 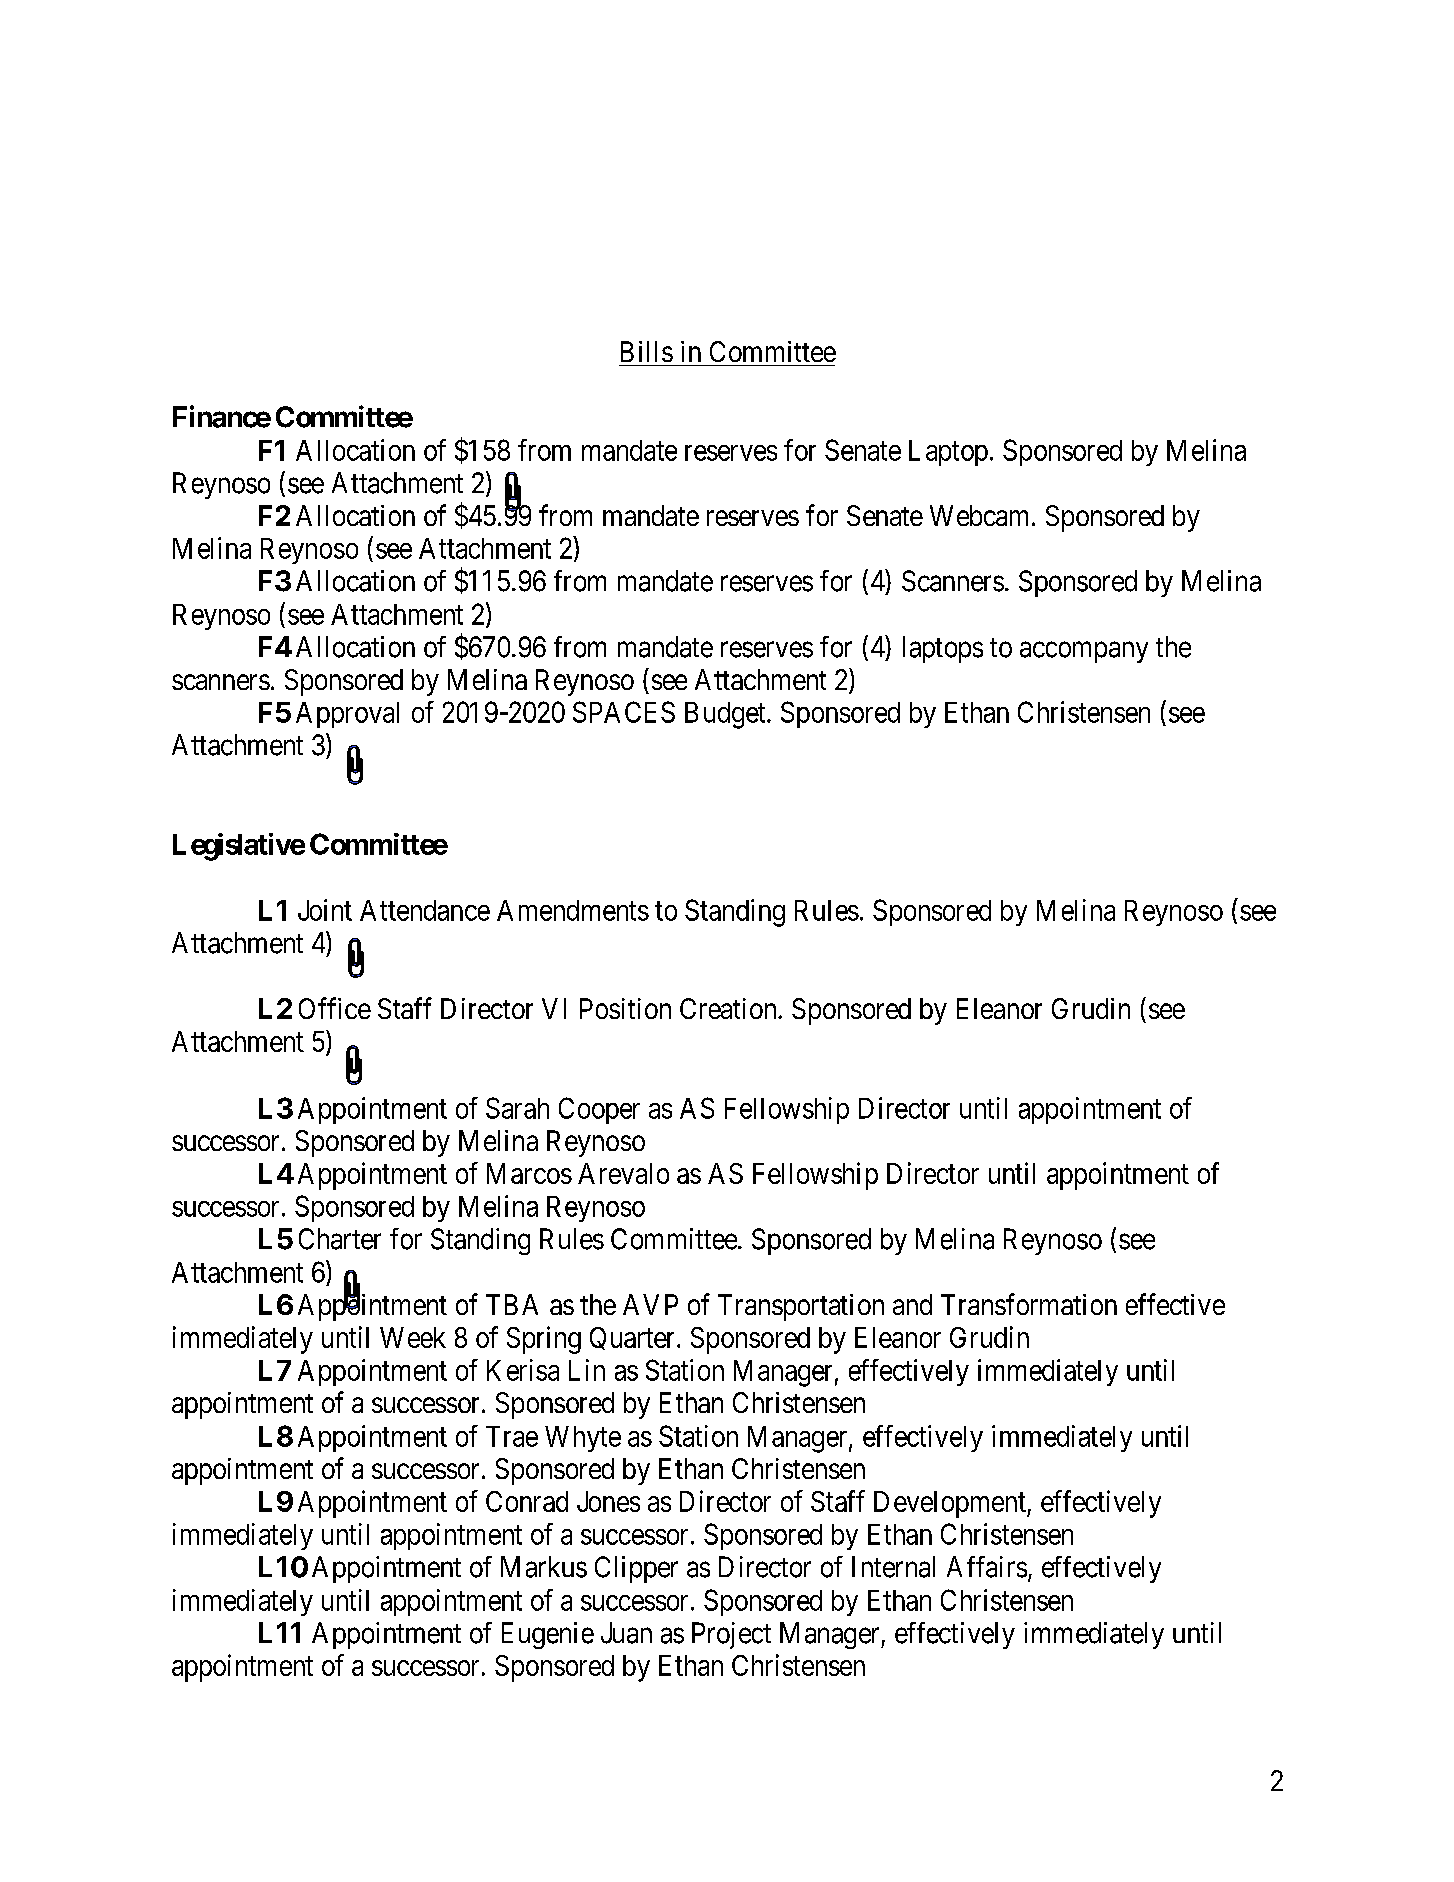 What do you see at coordinates (1084, 652) in the page?
I see `accompany` at bounding box center [1084, 652].
